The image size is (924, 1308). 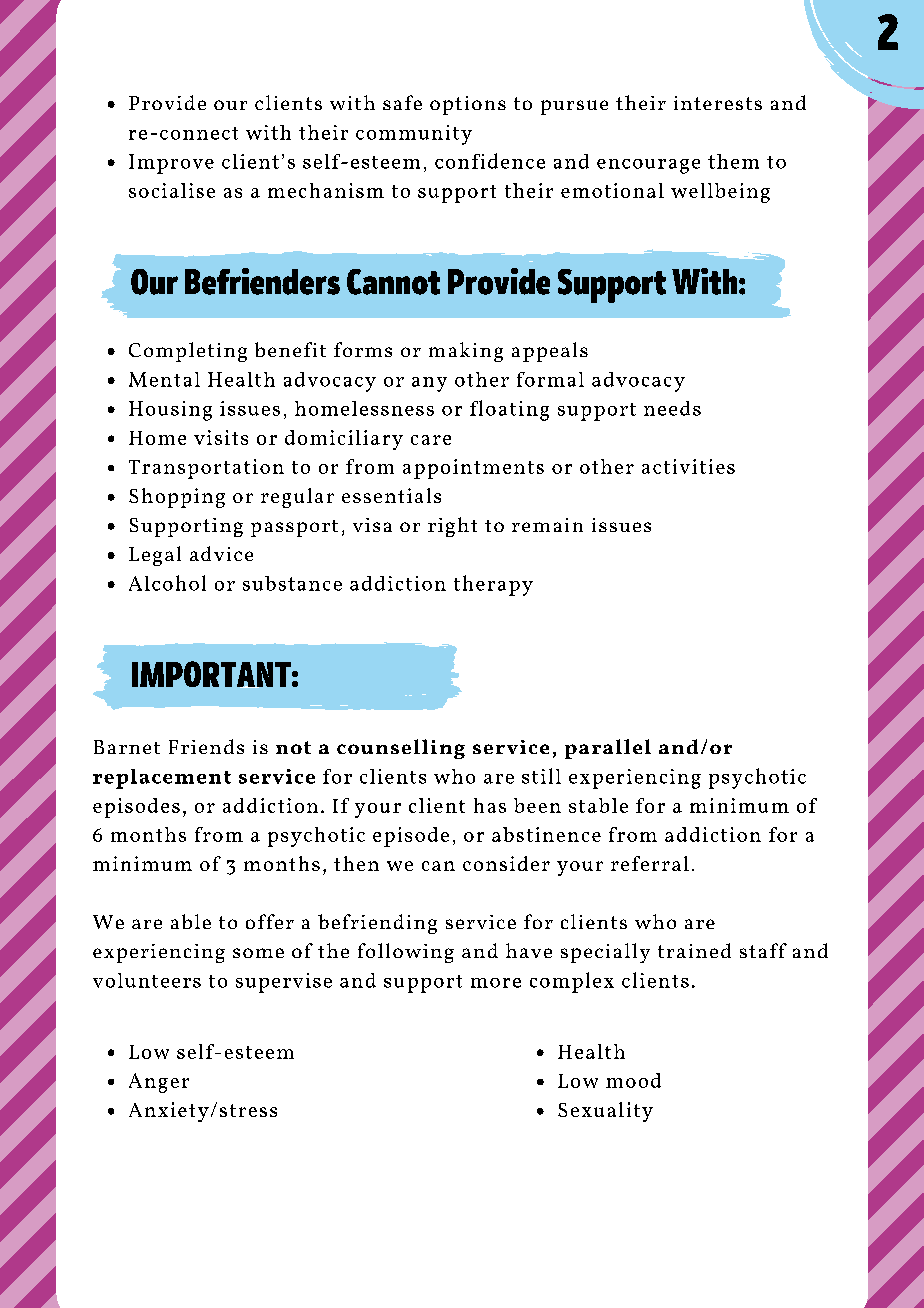 What do you see at coordinates (688, 466) in the image?
I see `activities` at bounding box center [688, 466].
